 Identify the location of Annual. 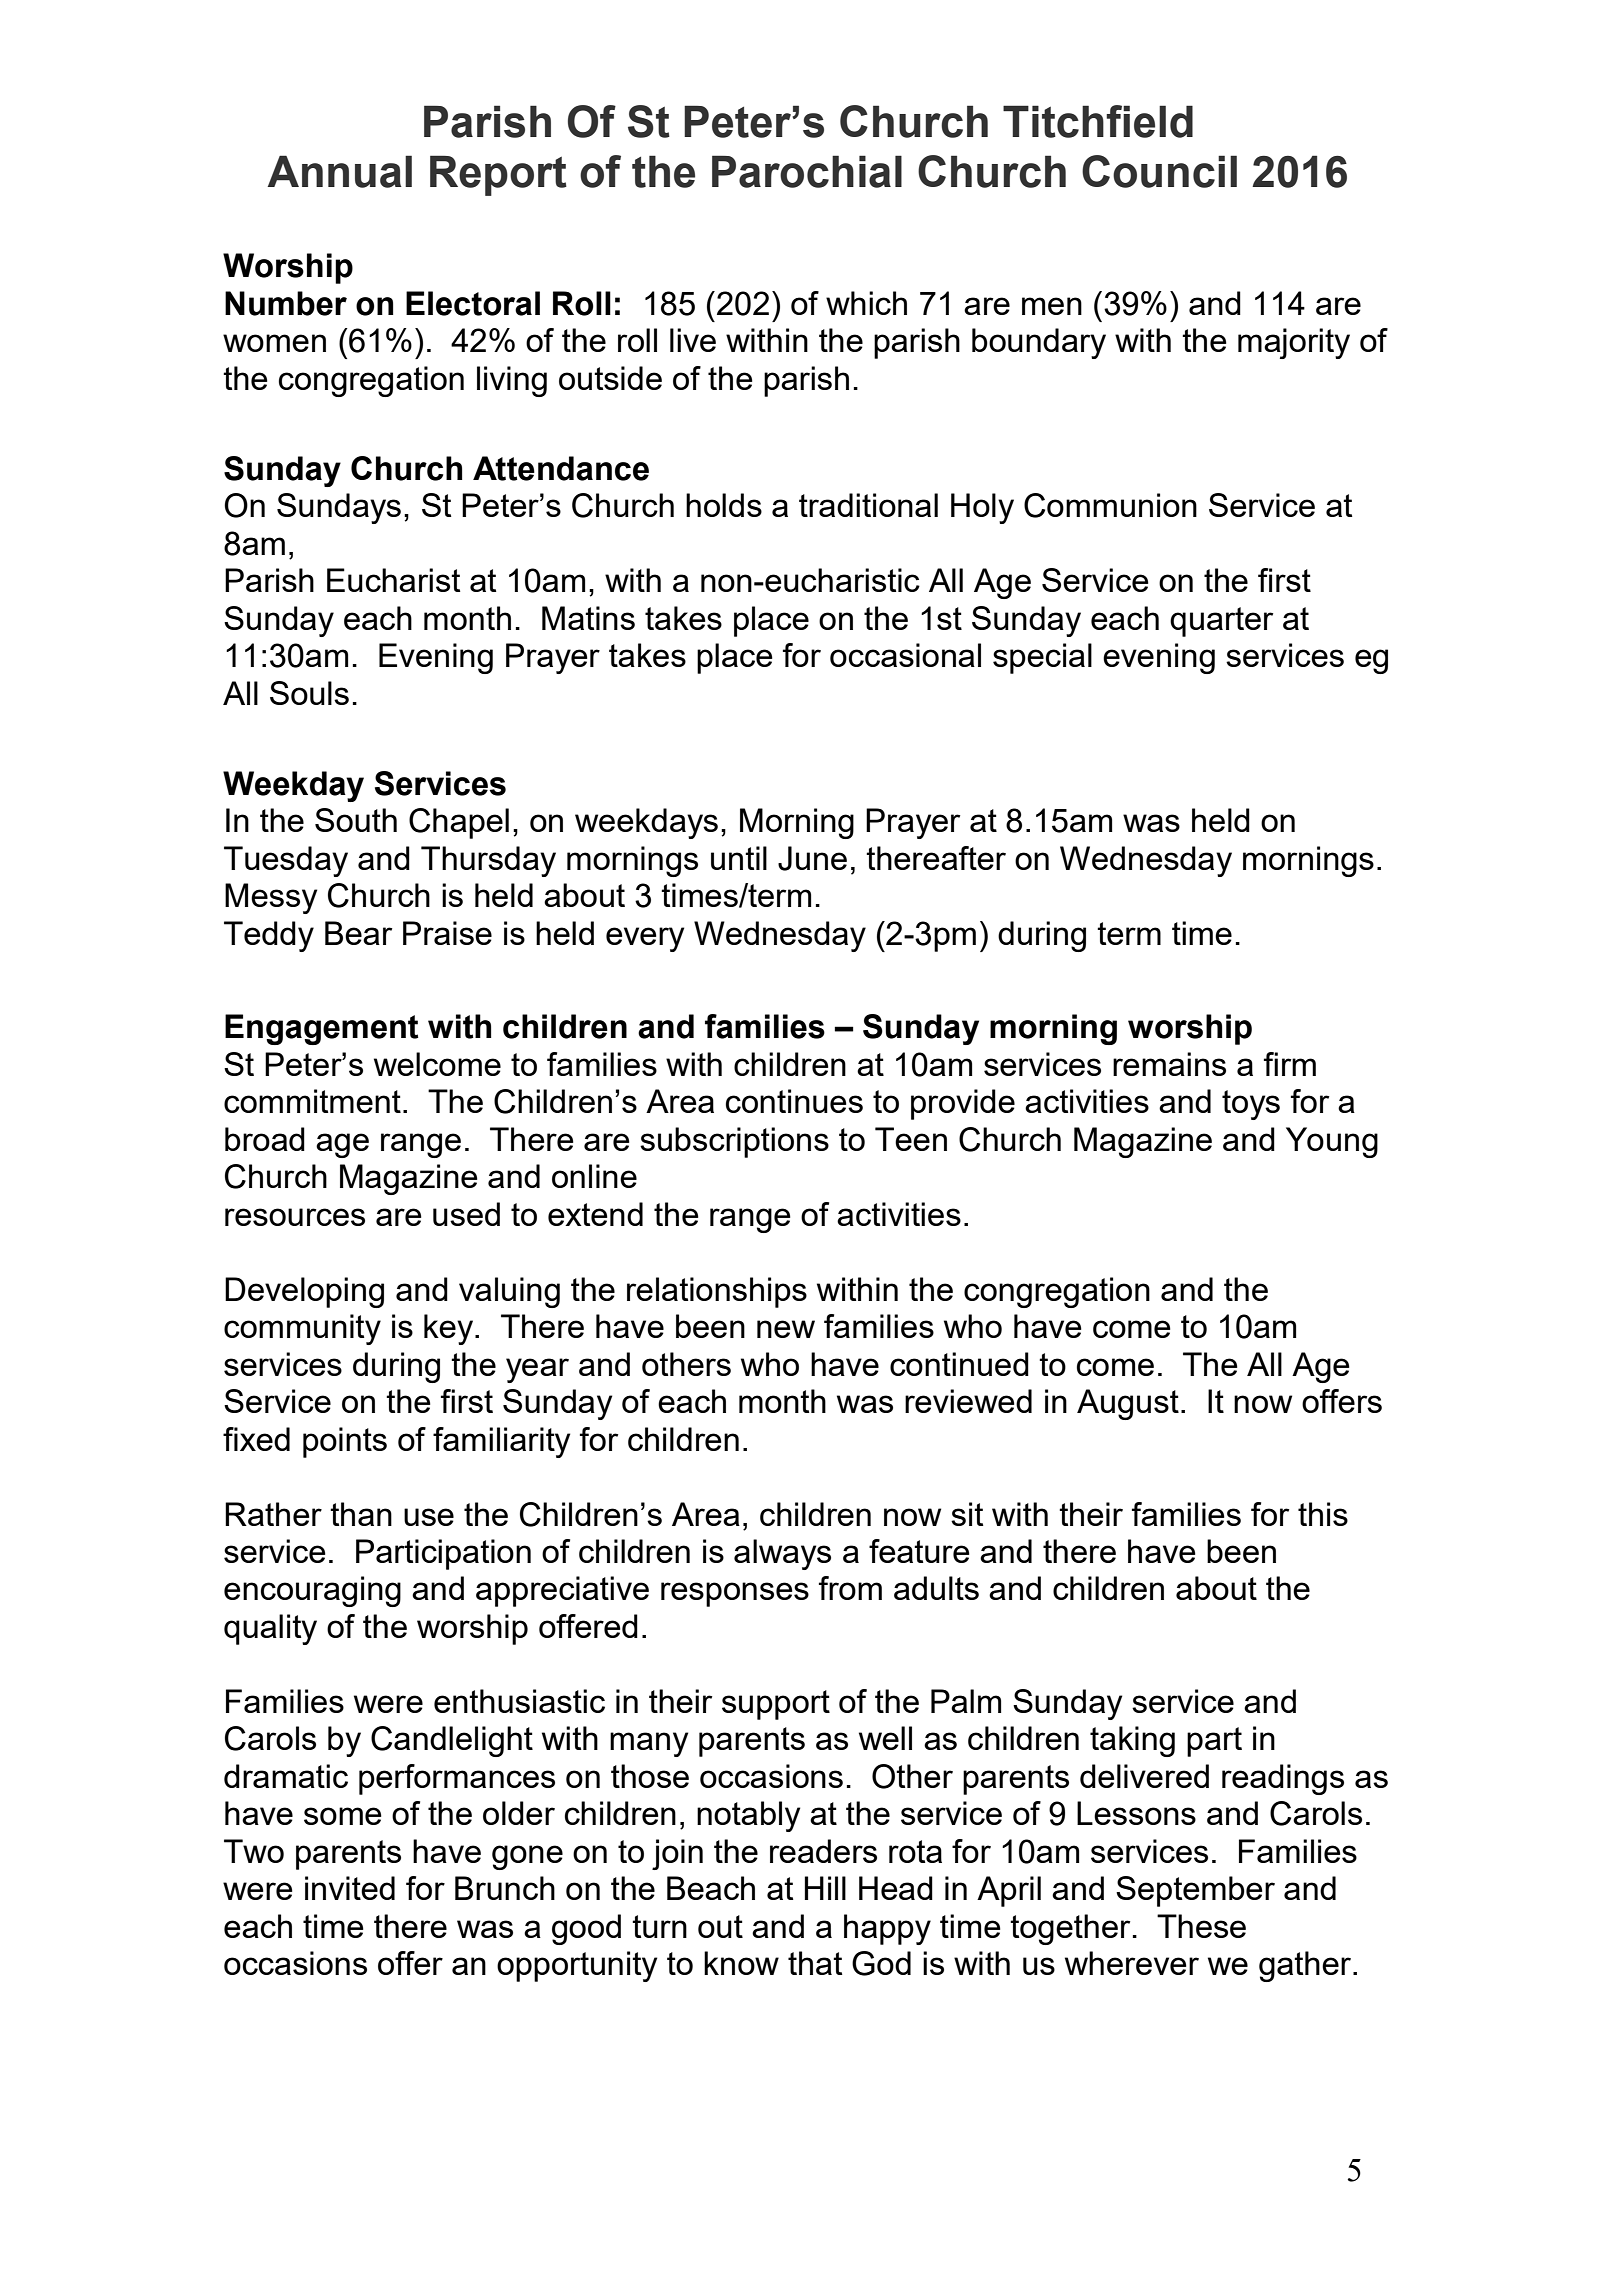
(339, 171).
